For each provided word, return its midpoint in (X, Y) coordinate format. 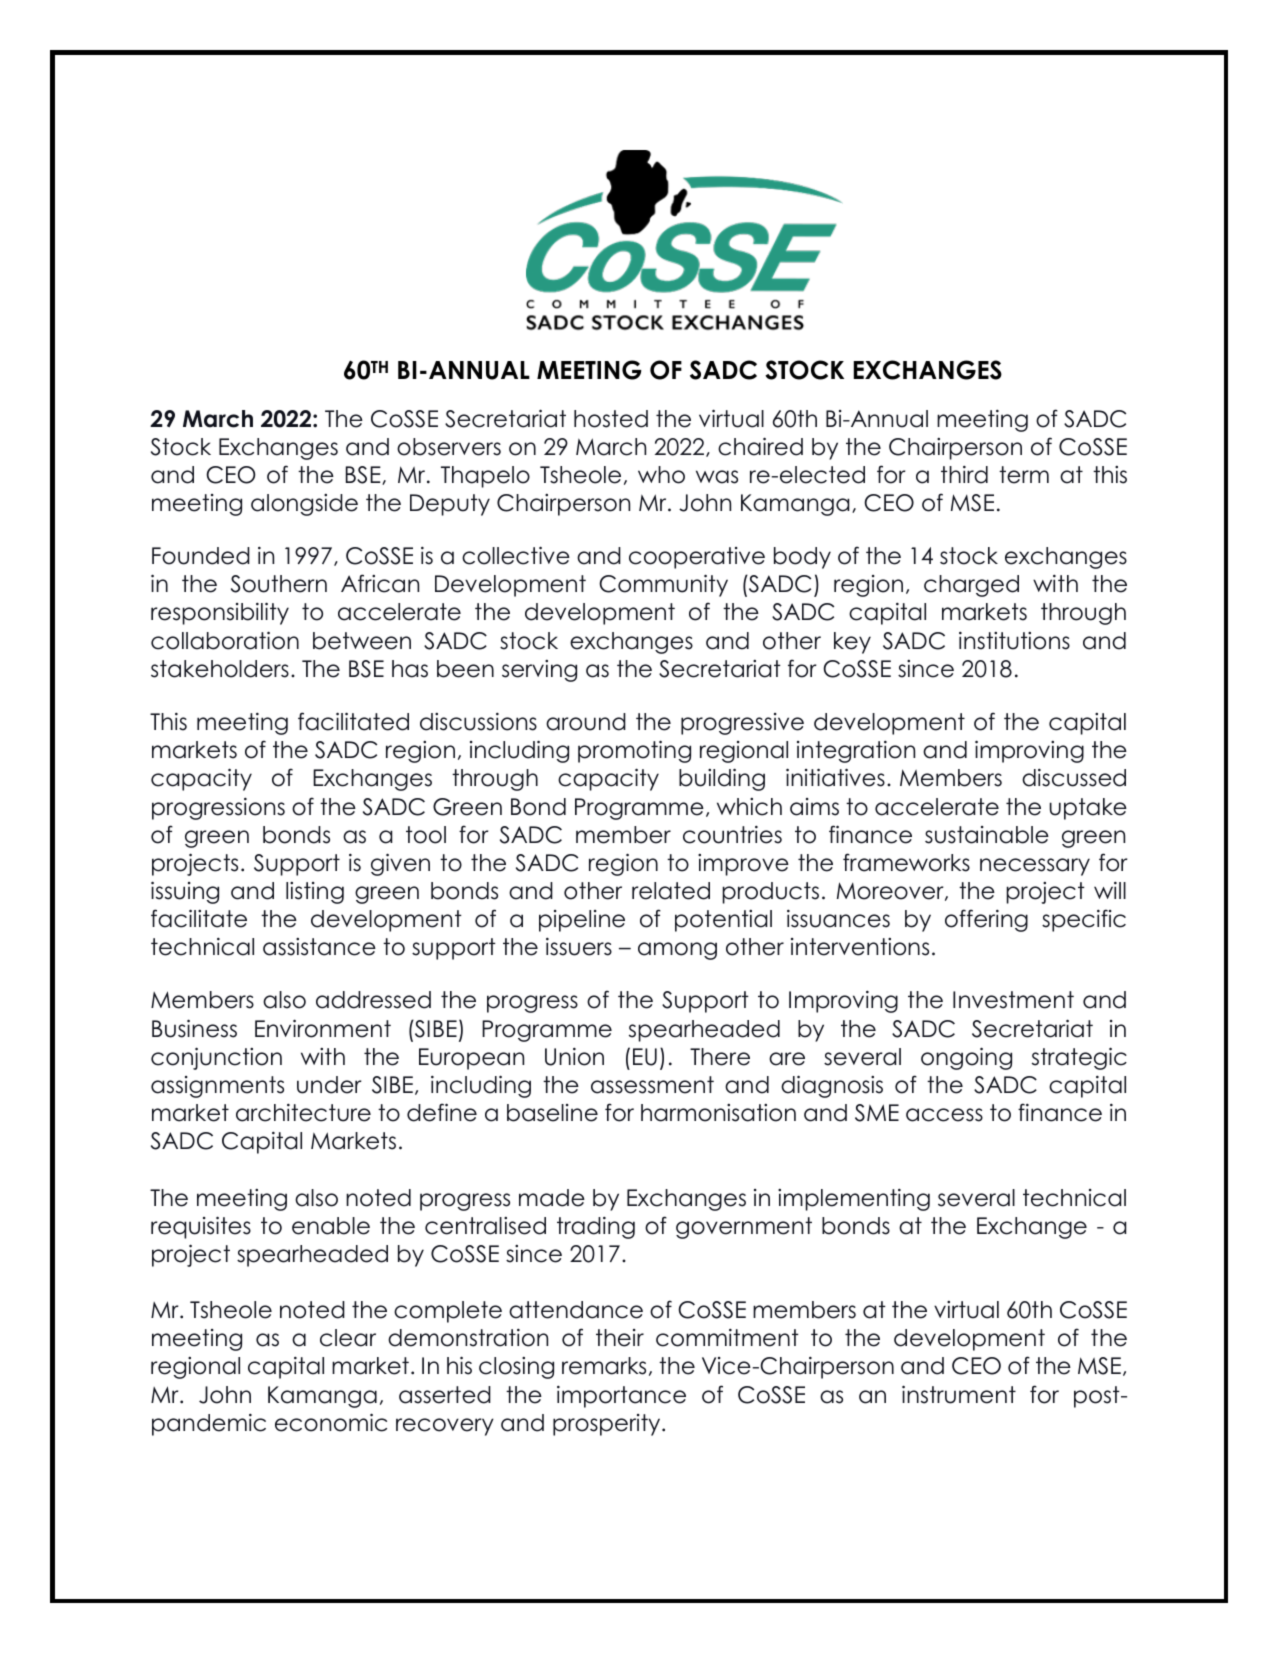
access (944, 1115)
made (552, 1198)
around (586, 722)
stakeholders (220, 669)
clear (348, 1338)
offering (986, 920)
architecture (303, 1112)
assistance (319, 947)
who (661, 475)
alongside (304, 505)
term (1024, 475)
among (677, 951)
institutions (1014, 640)
